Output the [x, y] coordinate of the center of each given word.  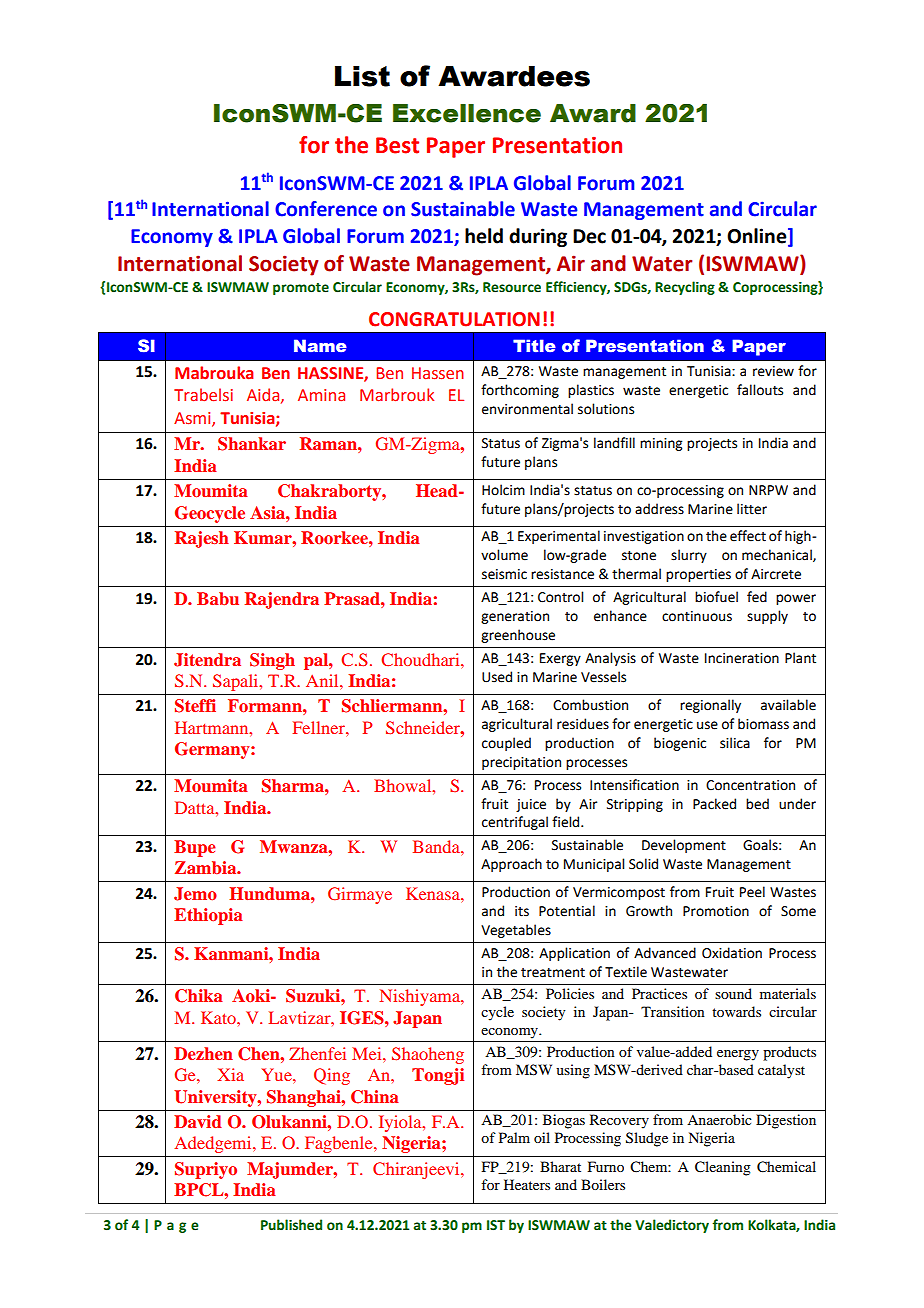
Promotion [716, 911]
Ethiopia [208, 916]
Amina [321, 395]
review [773, 371]
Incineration [742, 658]
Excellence [467, 113]
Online [758, 237]
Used [497, 677]
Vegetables [516, 931]
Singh [272, 661]
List [362, 76]
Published [291, 1225]
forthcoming [520, 391]
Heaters [527, 1184]
